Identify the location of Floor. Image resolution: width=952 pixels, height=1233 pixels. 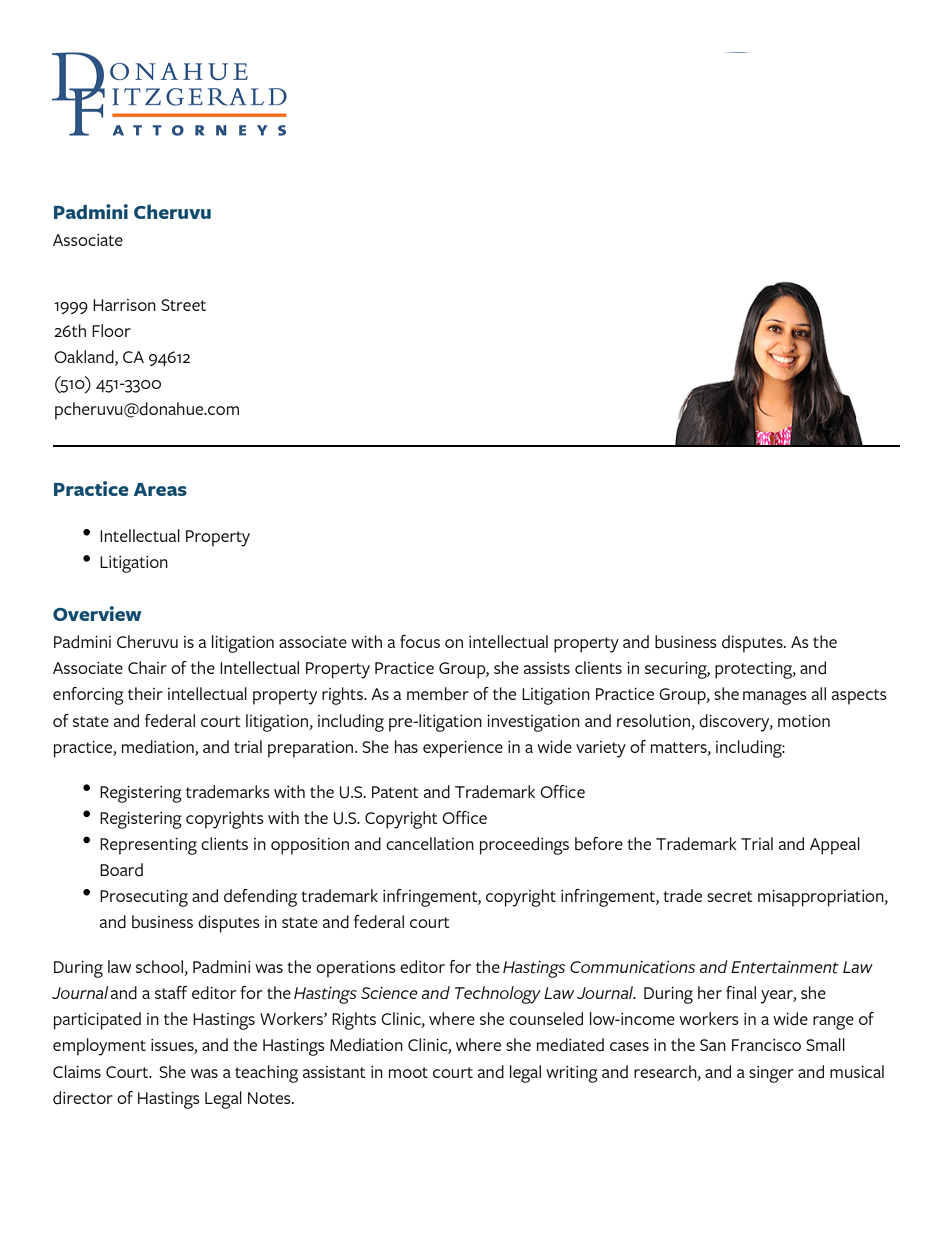
(111, 330).
